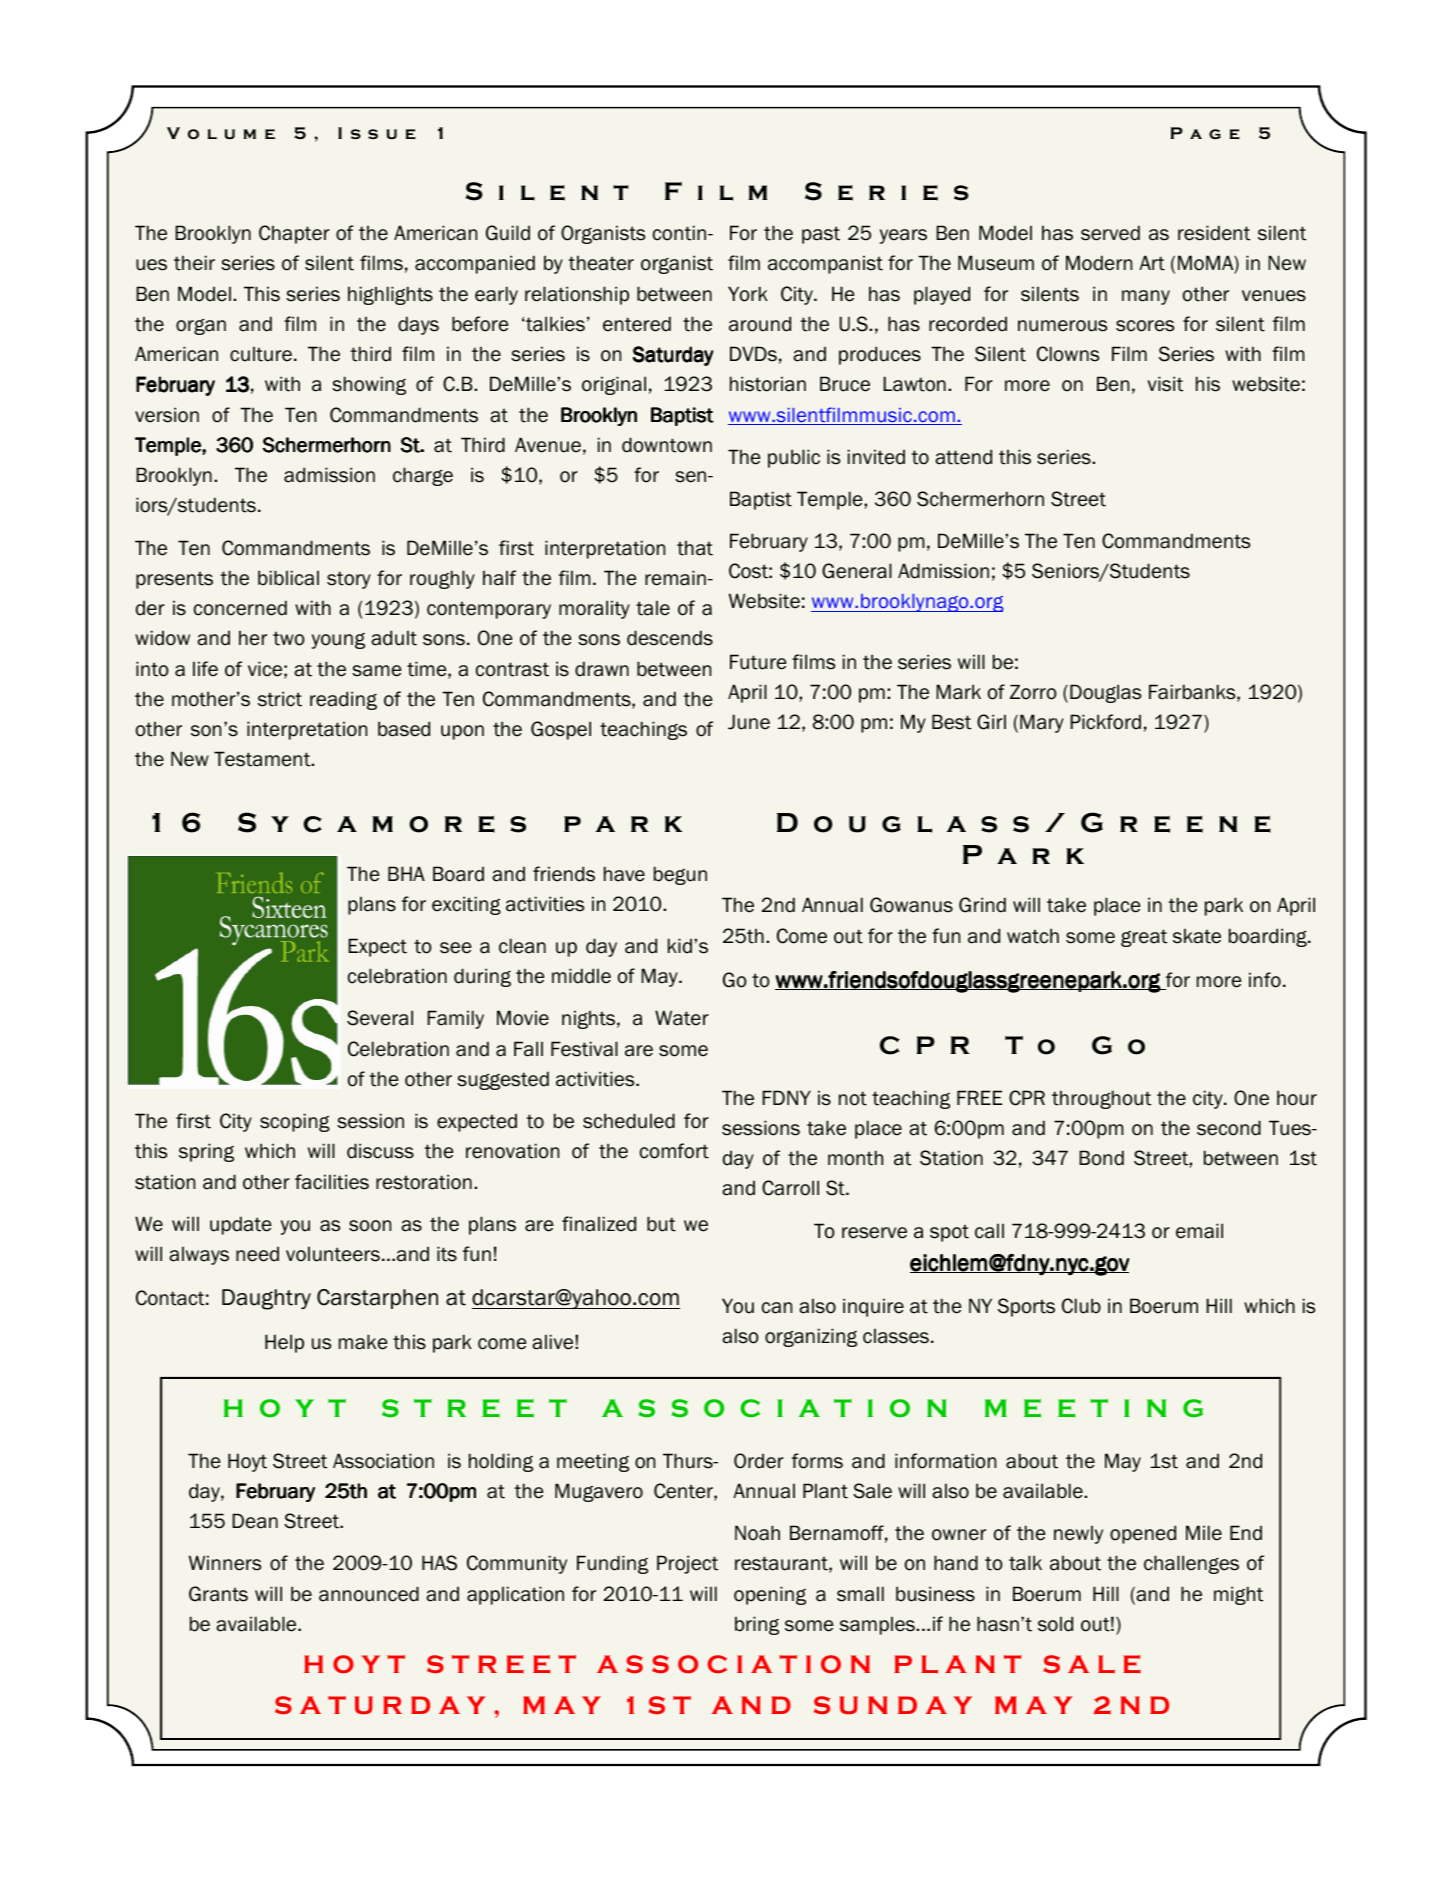  What do you see at coordinates (225, 1563) in the page?
I see `Winners` at bounding box center [225, 1563].
